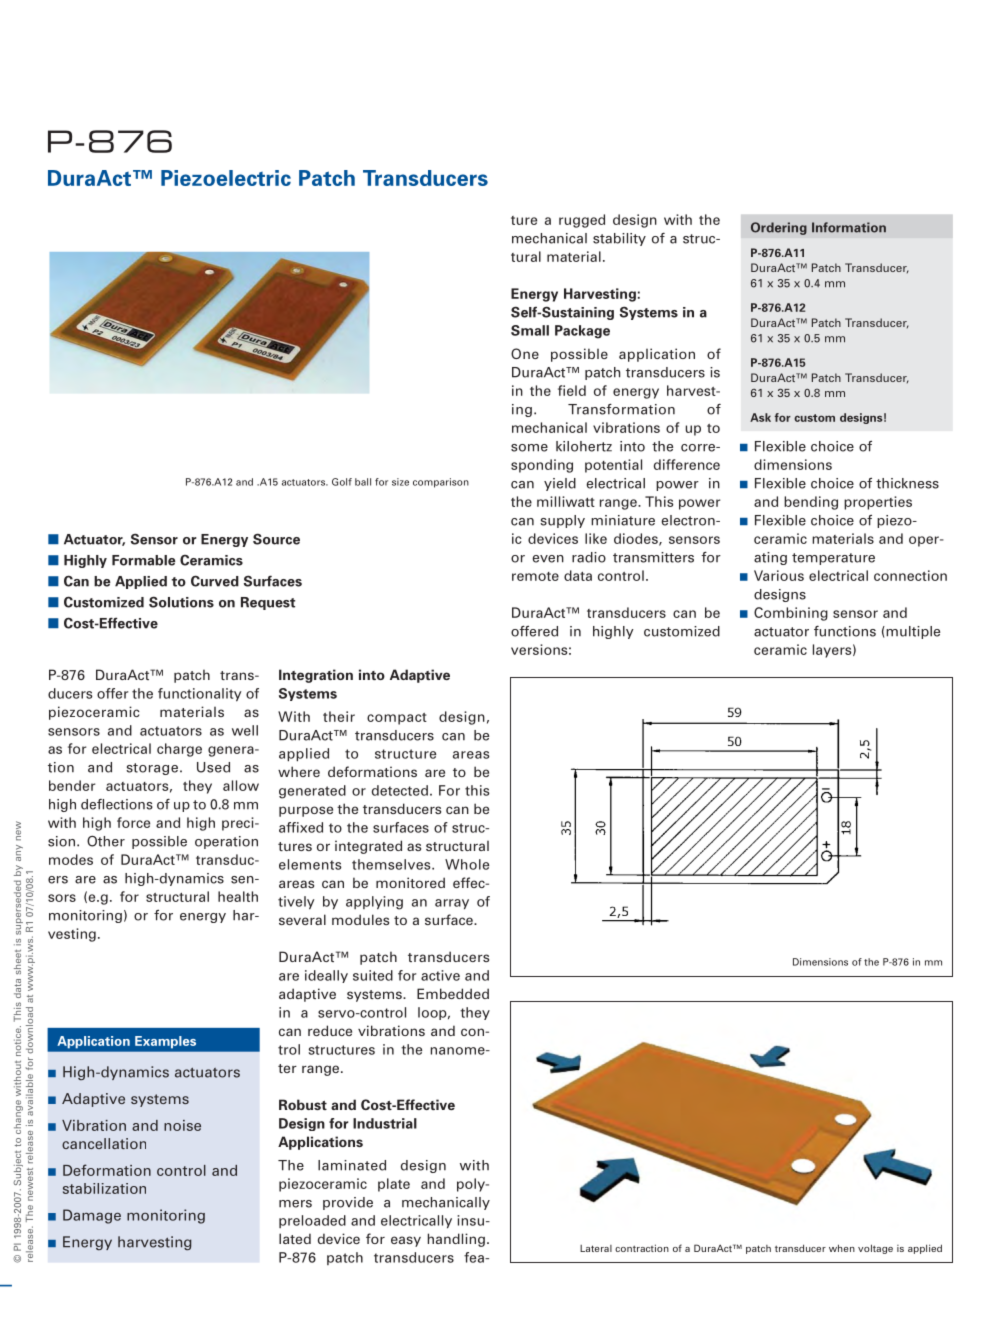 The image size is (1000, 1333). What do you see at coordinates (165, 1042) in the document?
I see `Examples` at bounding box center [165, 1042].
